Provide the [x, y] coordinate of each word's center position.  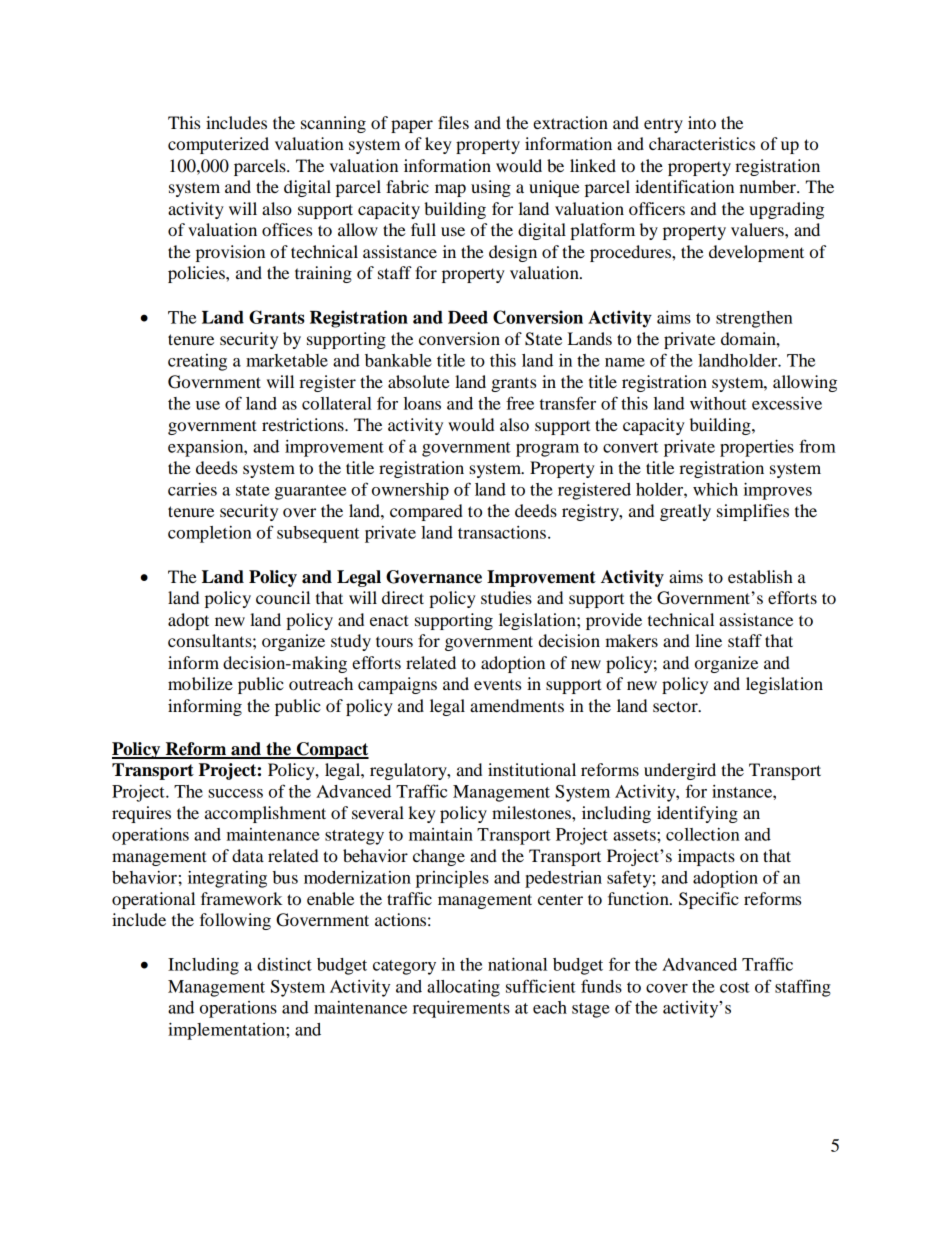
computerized [218, 145]
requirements [461, 1009]
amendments [517, 705]
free [520, 403]
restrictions [304, 424]
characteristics [702, 143]
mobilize [200, 683]
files [453, 122]
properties [757, 448]
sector [676, 706]
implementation [227, 1031]
